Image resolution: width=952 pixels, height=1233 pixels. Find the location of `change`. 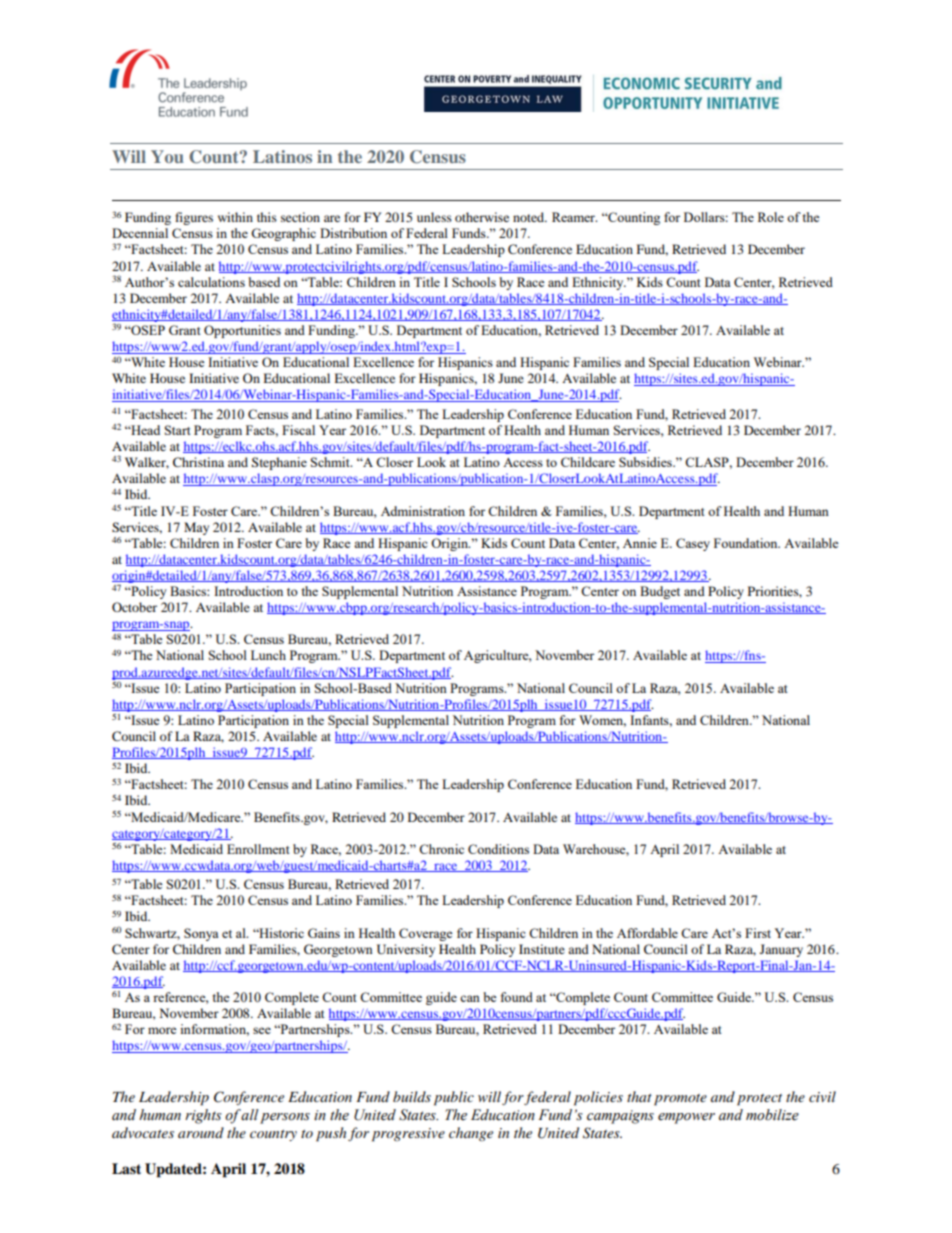

change is located at coordinates (471, 1134).
